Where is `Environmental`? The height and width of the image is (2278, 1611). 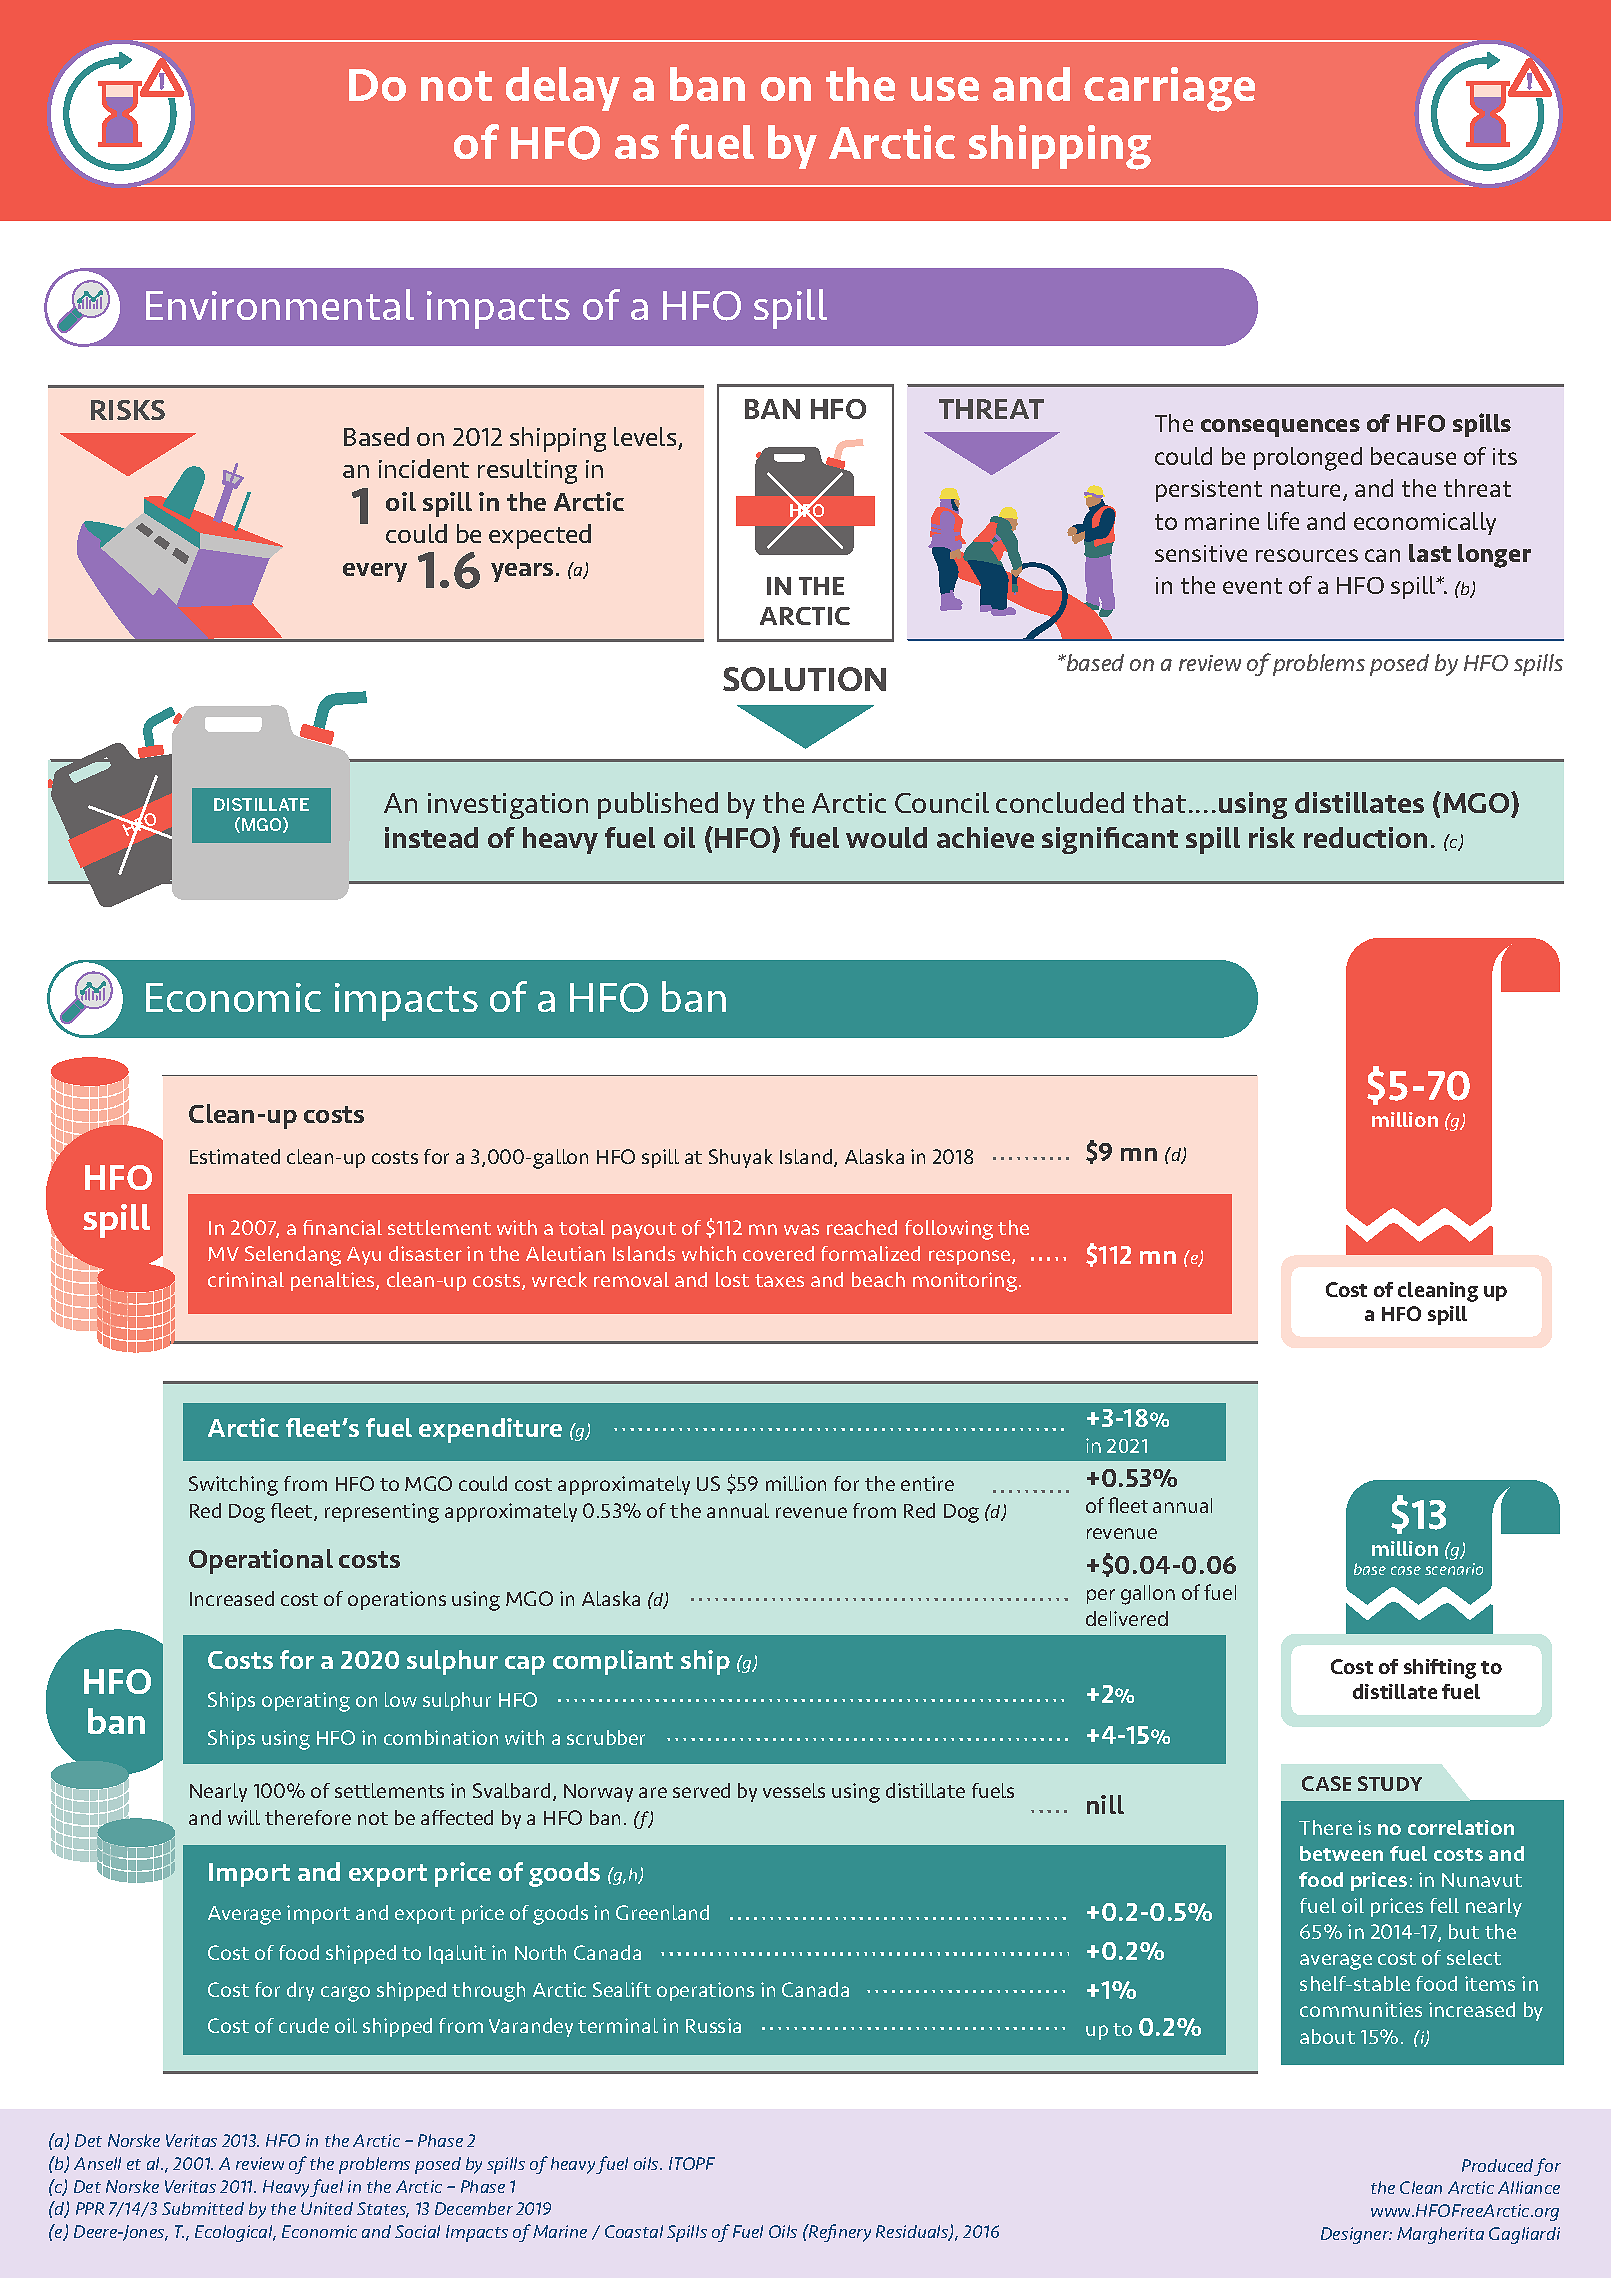 Environmental is located at coordinates (280, 304).
